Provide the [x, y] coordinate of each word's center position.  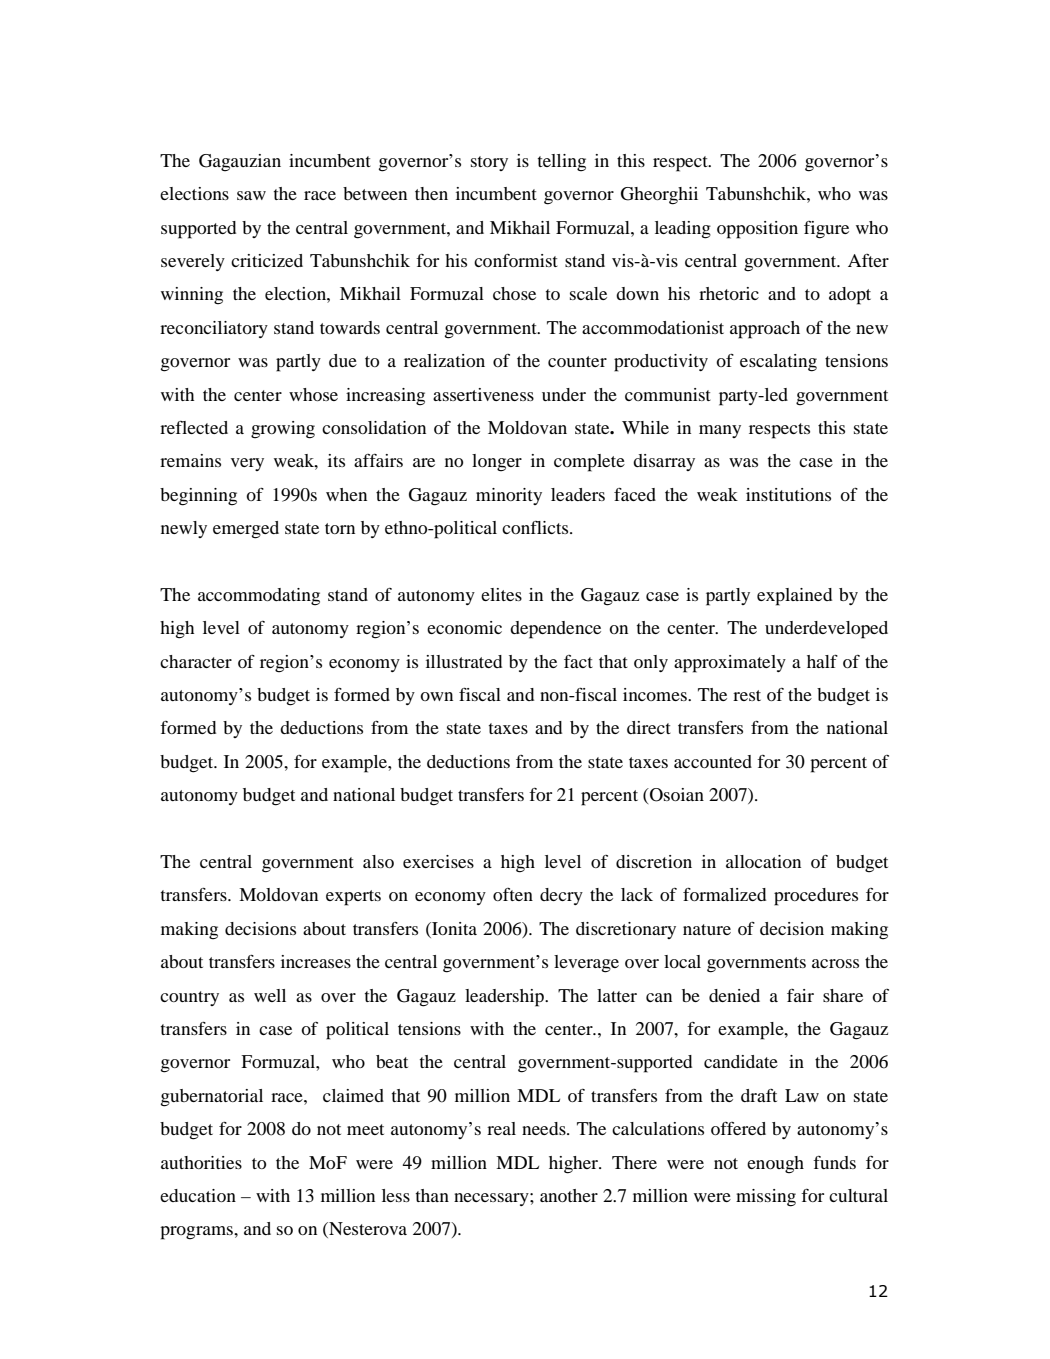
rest [747, 695]
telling [562, 163]
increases [316, 961]
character [196, 661]
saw [251, 195]
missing [766, 1198]
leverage [586, 964]
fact [578, 661]
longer [497, 463]
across [835, 963]
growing [283, 430]
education [198, 1195]
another [569, 1195]
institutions [788, 494]
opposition [757, 230]
